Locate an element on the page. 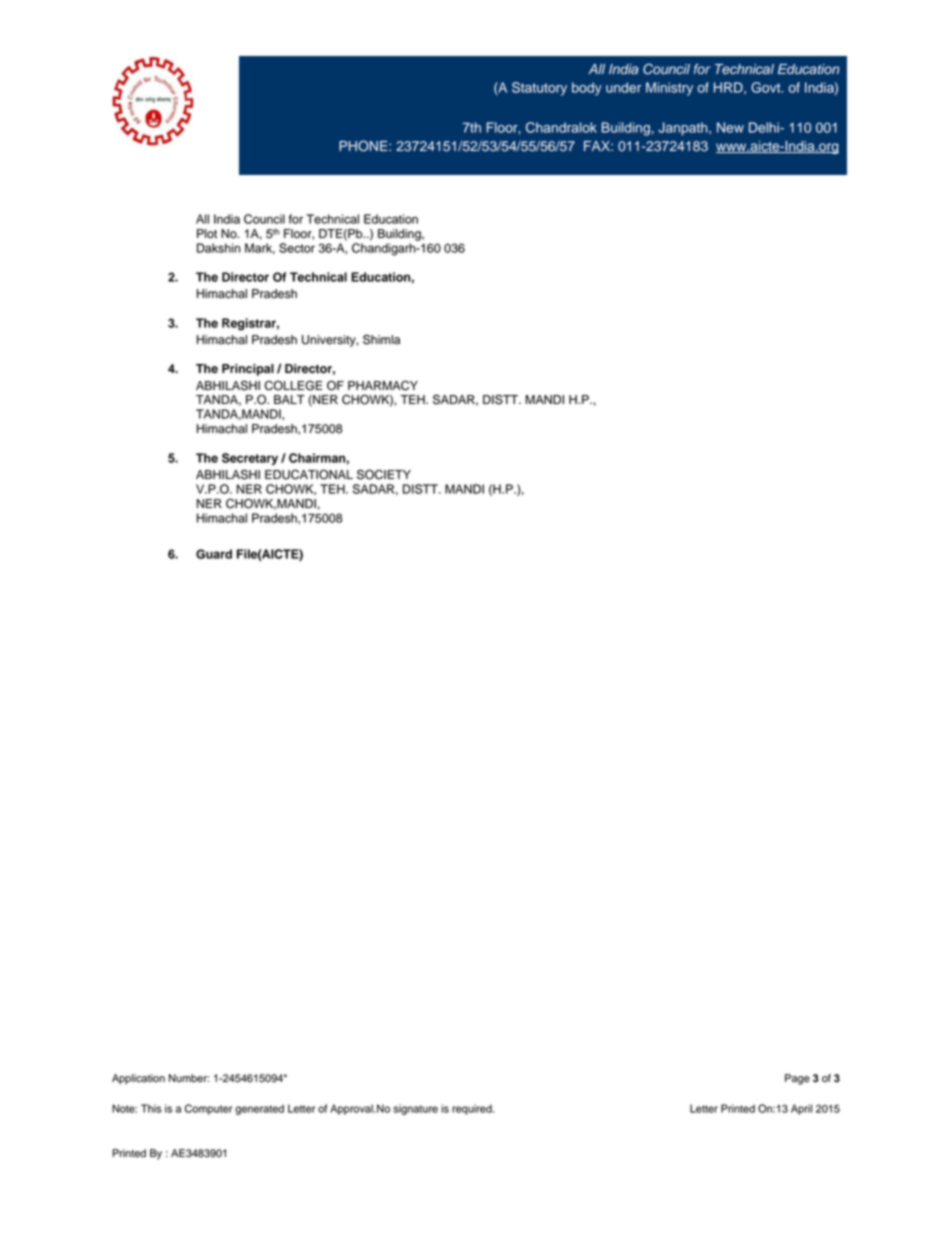 The width and height of the document is (952, 1233). Page is located at coordinates (797, 1079).
